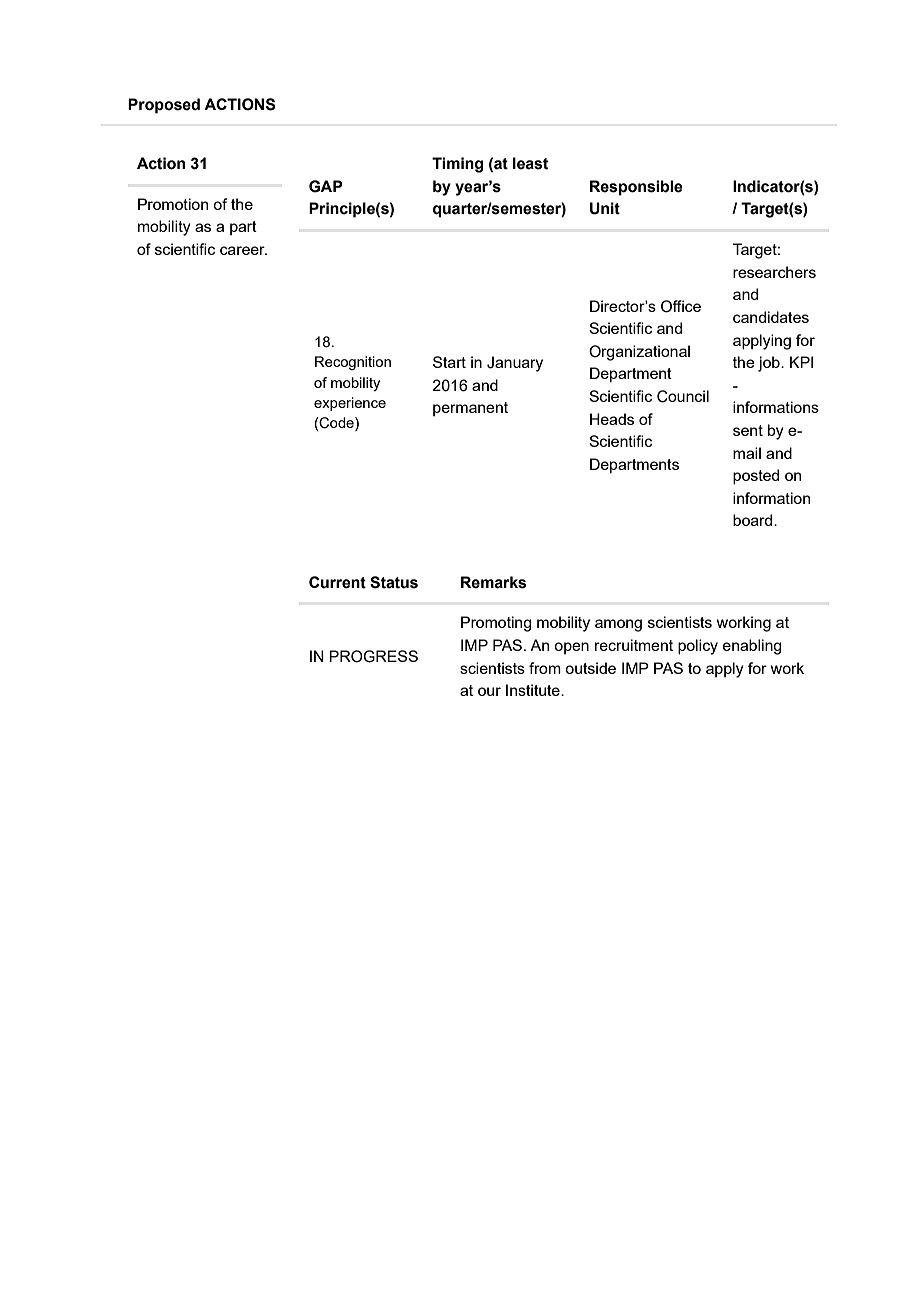  Describe the element at coordinates (774, 272) in the image. I see `researchers` at that location.
